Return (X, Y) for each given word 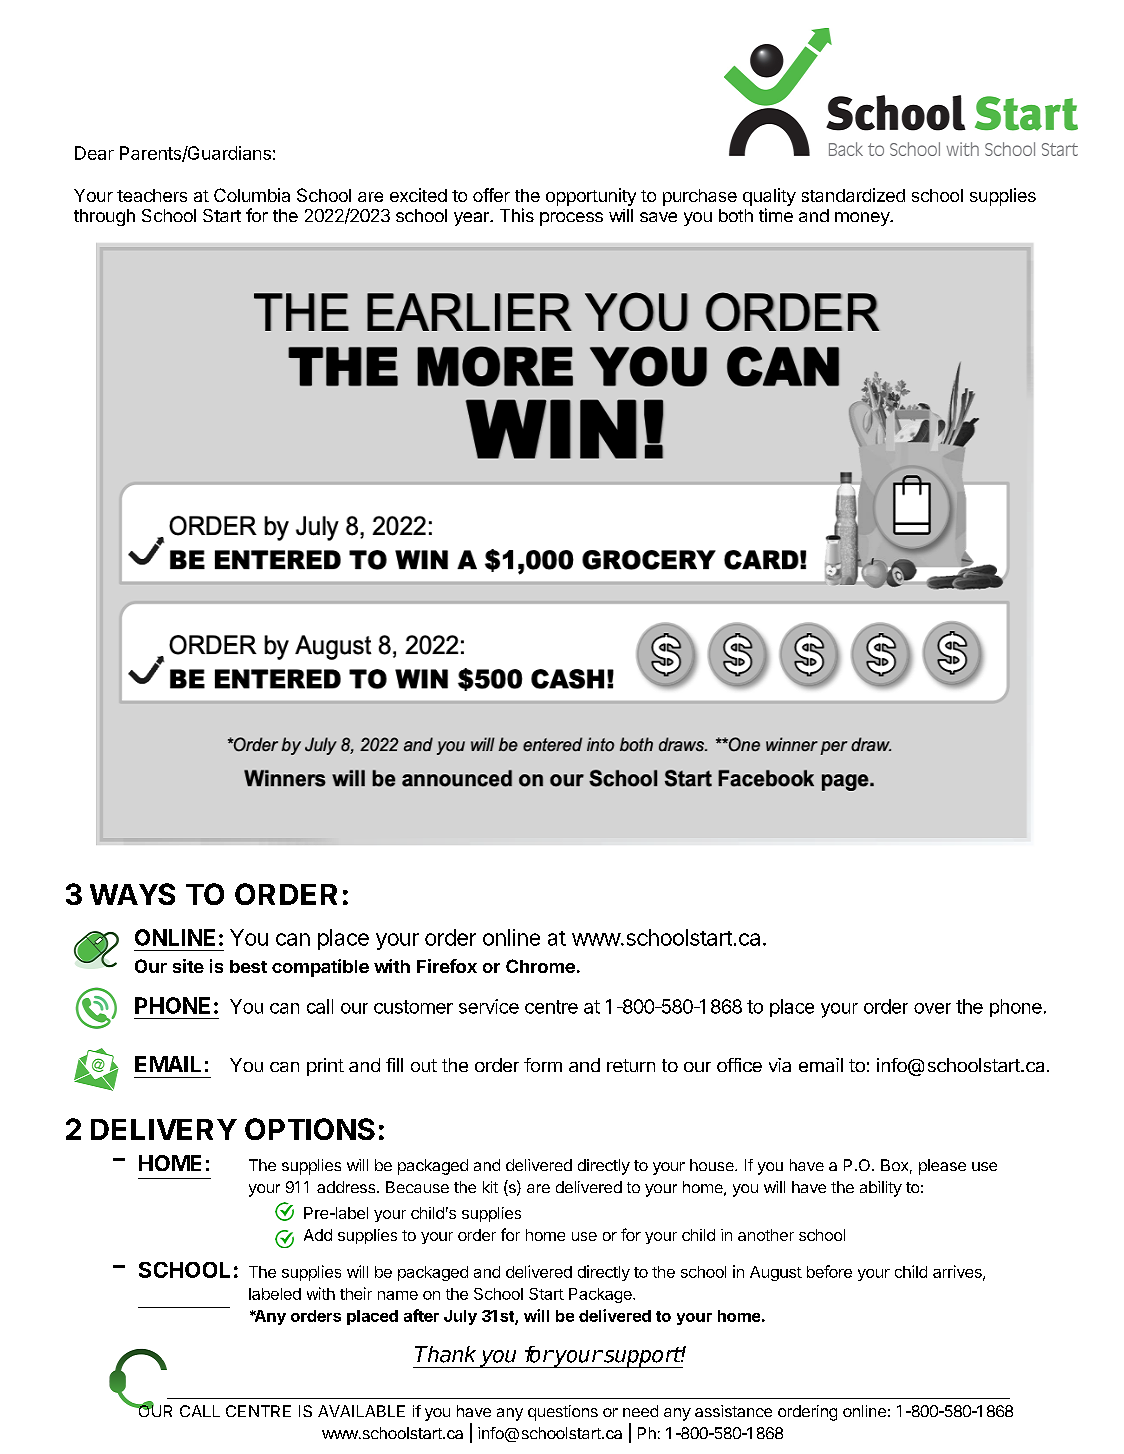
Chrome (540, 966)
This (517, 215)
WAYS (132, 894)
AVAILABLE (361, 1411)
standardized (853, 195)
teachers (152, 195)
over (932, 1008)
